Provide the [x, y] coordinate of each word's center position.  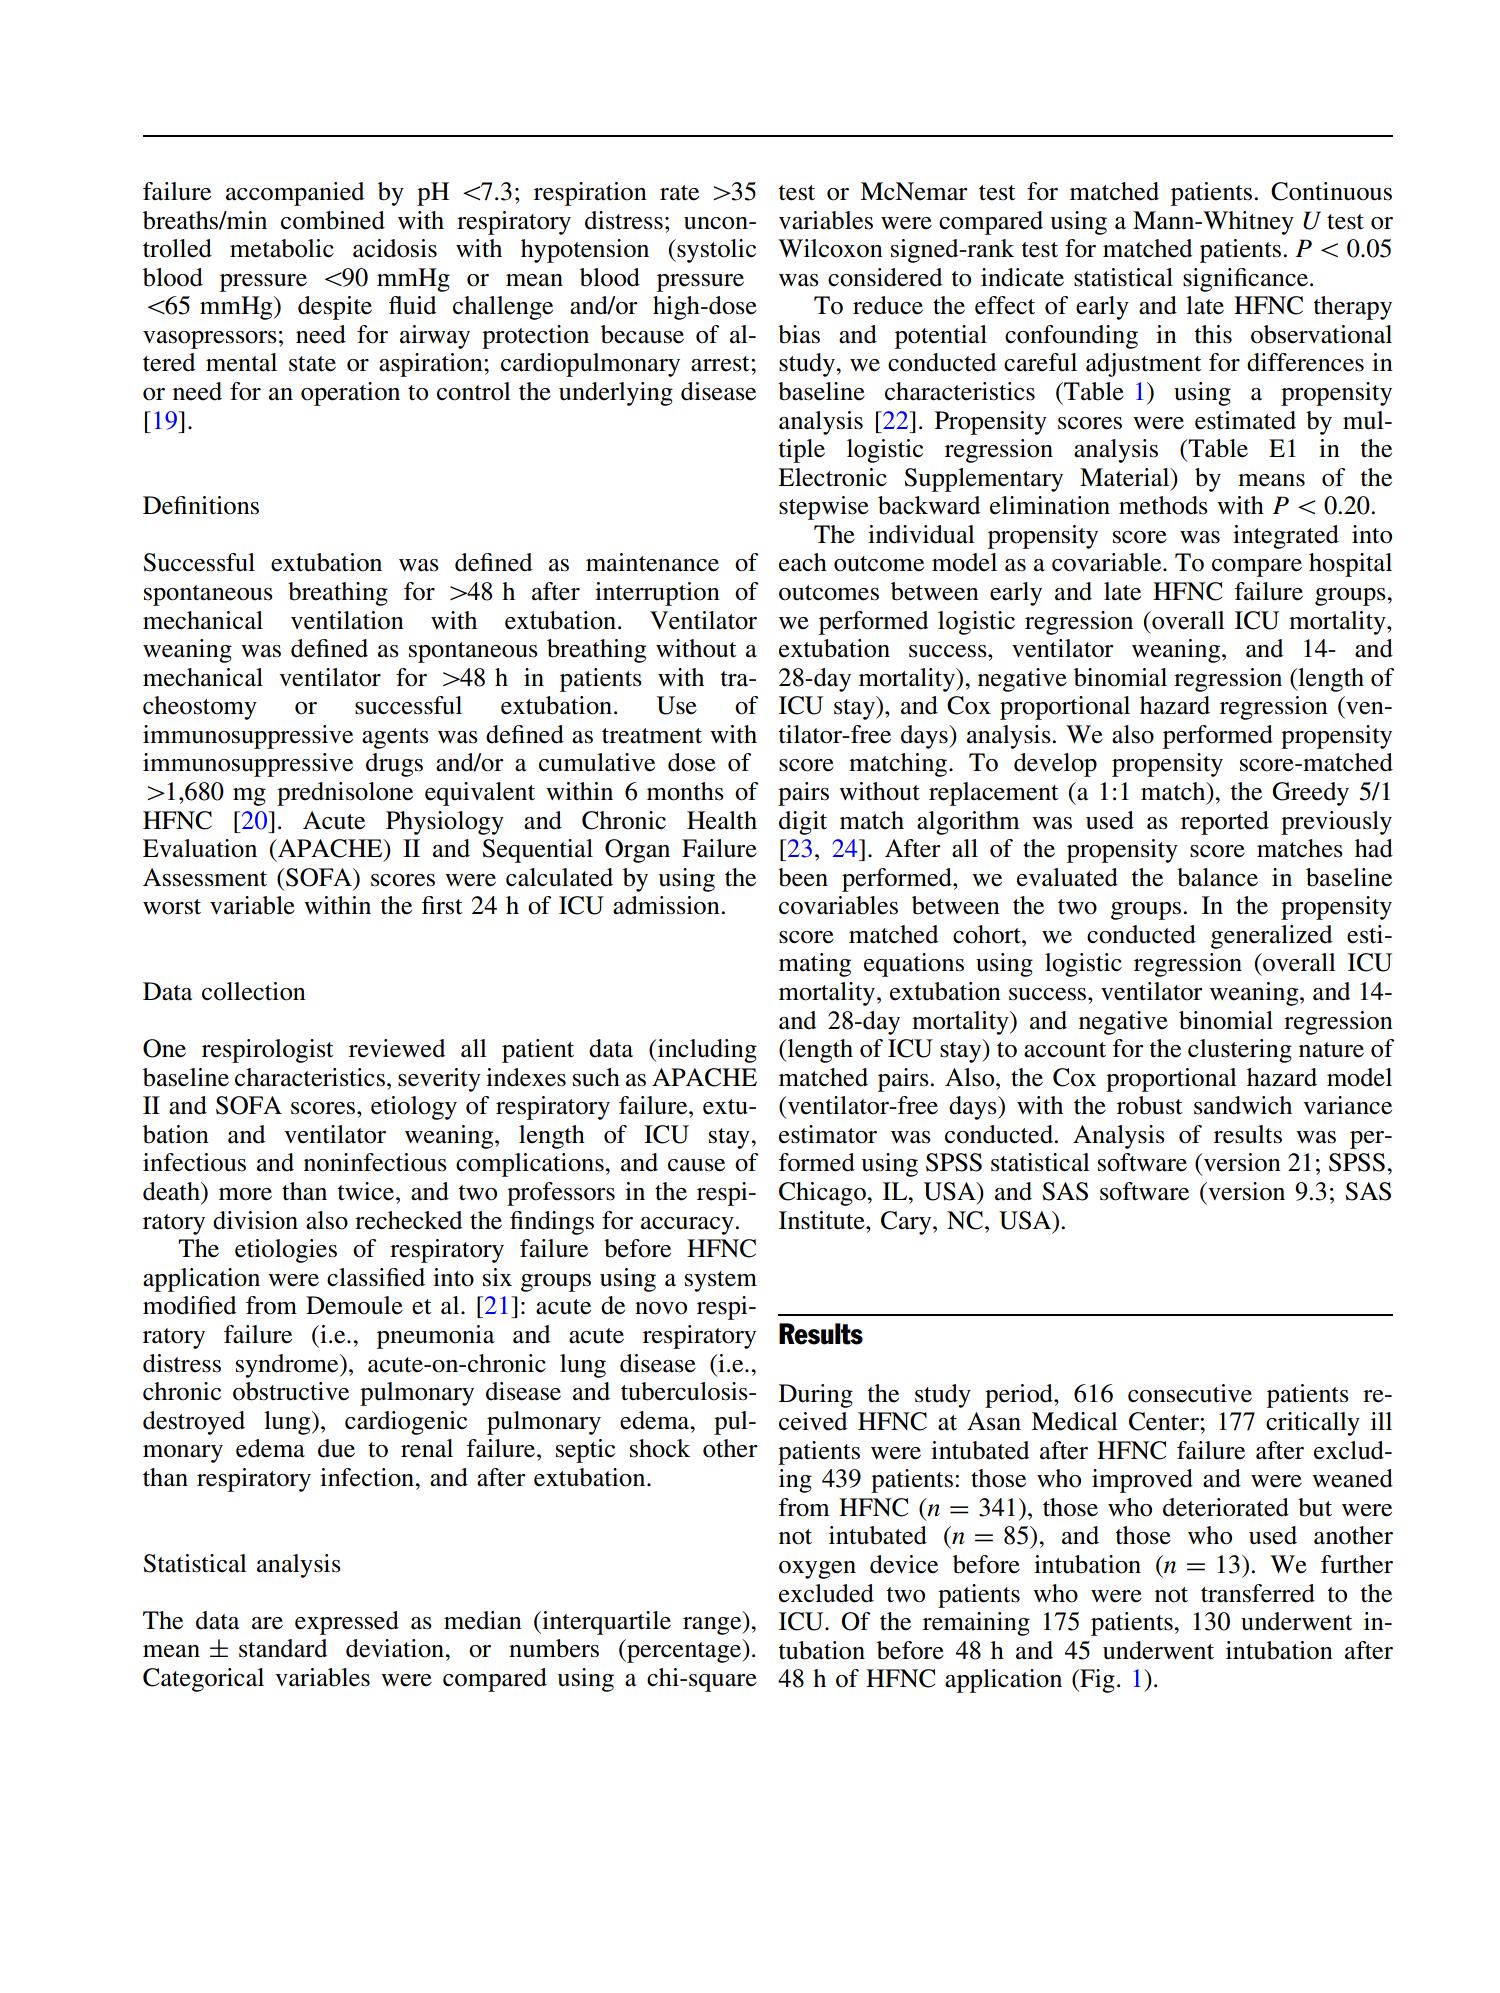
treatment [652, 736]
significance [1245, 280]
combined [333, 220]
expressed [347, 1623]
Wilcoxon [830, 248]
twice [367, 1191]
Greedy [1310, 794]
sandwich [1243, 1105]
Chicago [823, 1194]
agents [395, 738]
